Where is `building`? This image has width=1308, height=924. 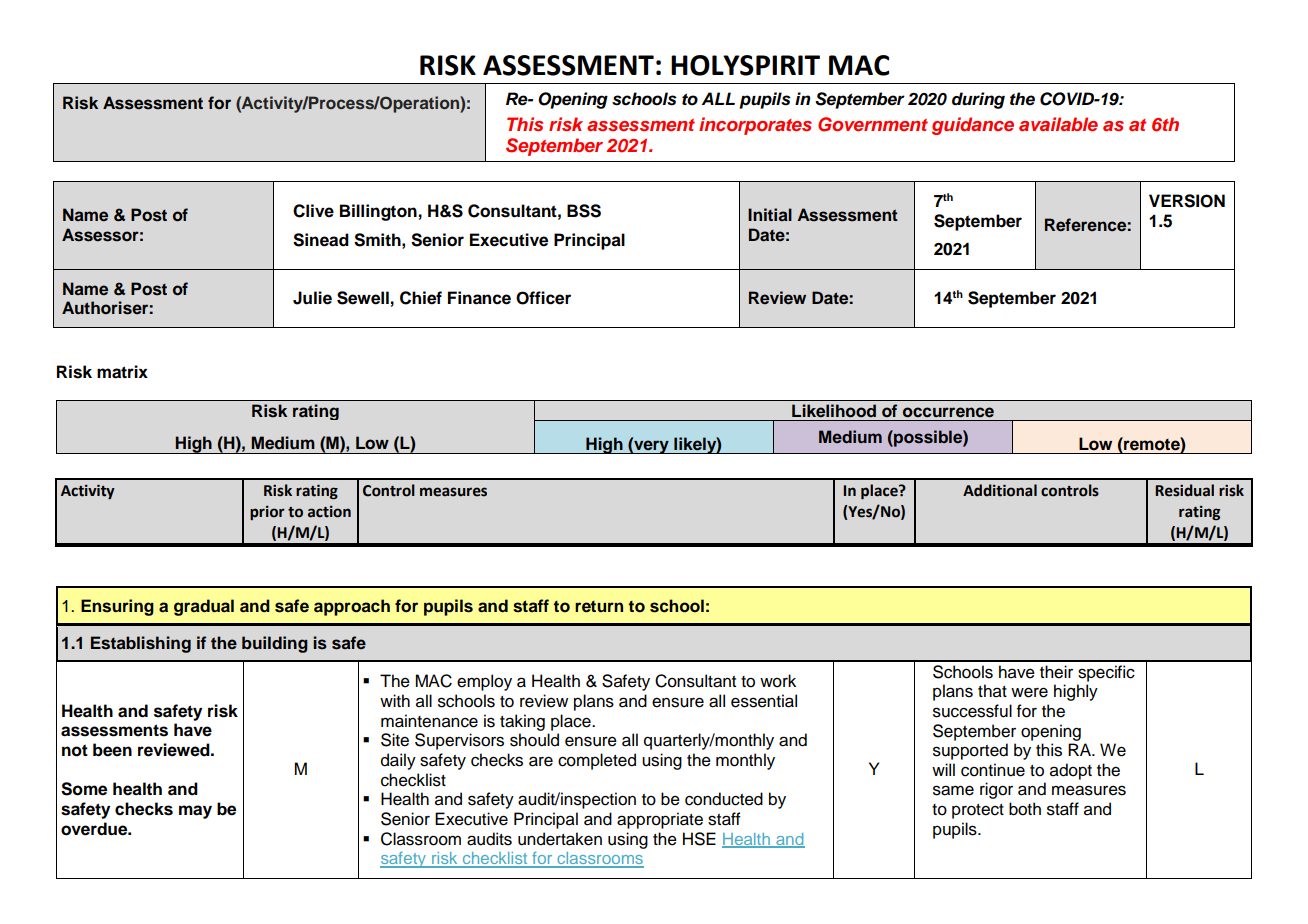 building is located at coordinates (275, 644).
